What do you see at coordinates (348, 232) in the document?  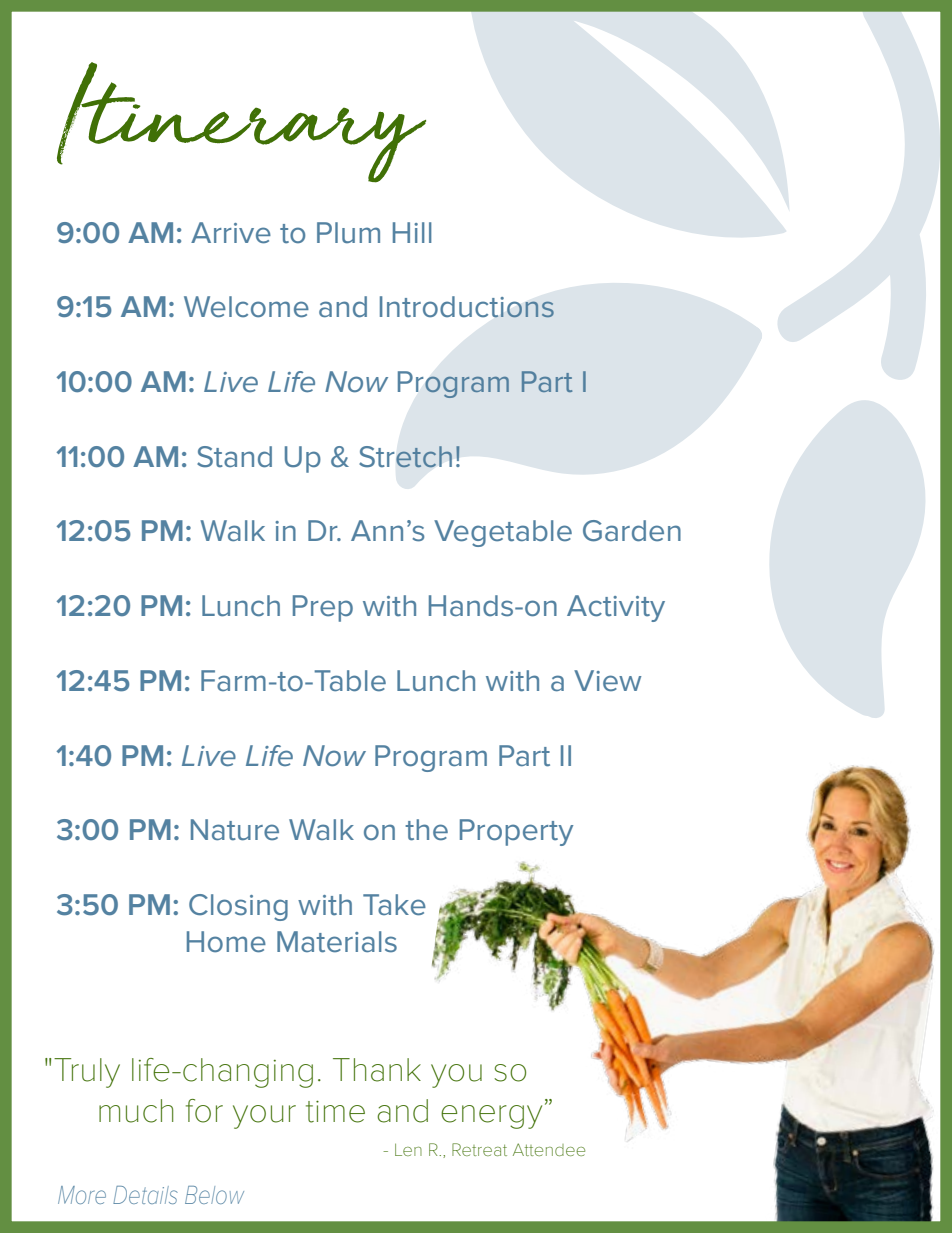 I see `Plum` at bounding box center [348, 232].
